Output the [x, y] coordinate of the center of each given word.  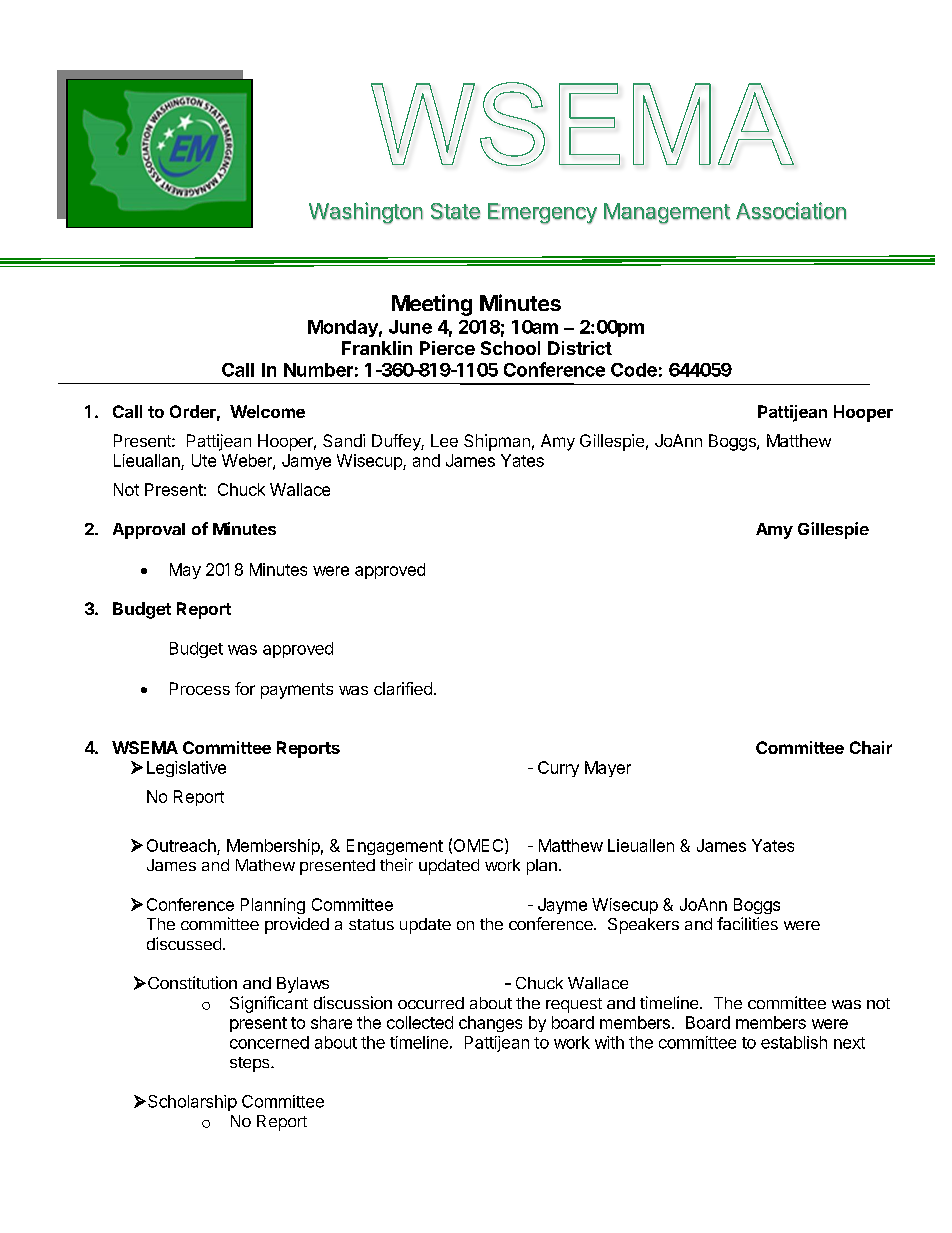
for [245, 688]
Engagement [395, 847]
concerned [269, 1042]
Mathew [265, 865]
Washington [366, 213]
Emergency [542, 213]
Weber [248, 461]
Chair [871, 747]
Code [634, 370]
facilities [747, 923]
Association [791, 211]
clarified [403, 688]
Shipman [497, 442]
